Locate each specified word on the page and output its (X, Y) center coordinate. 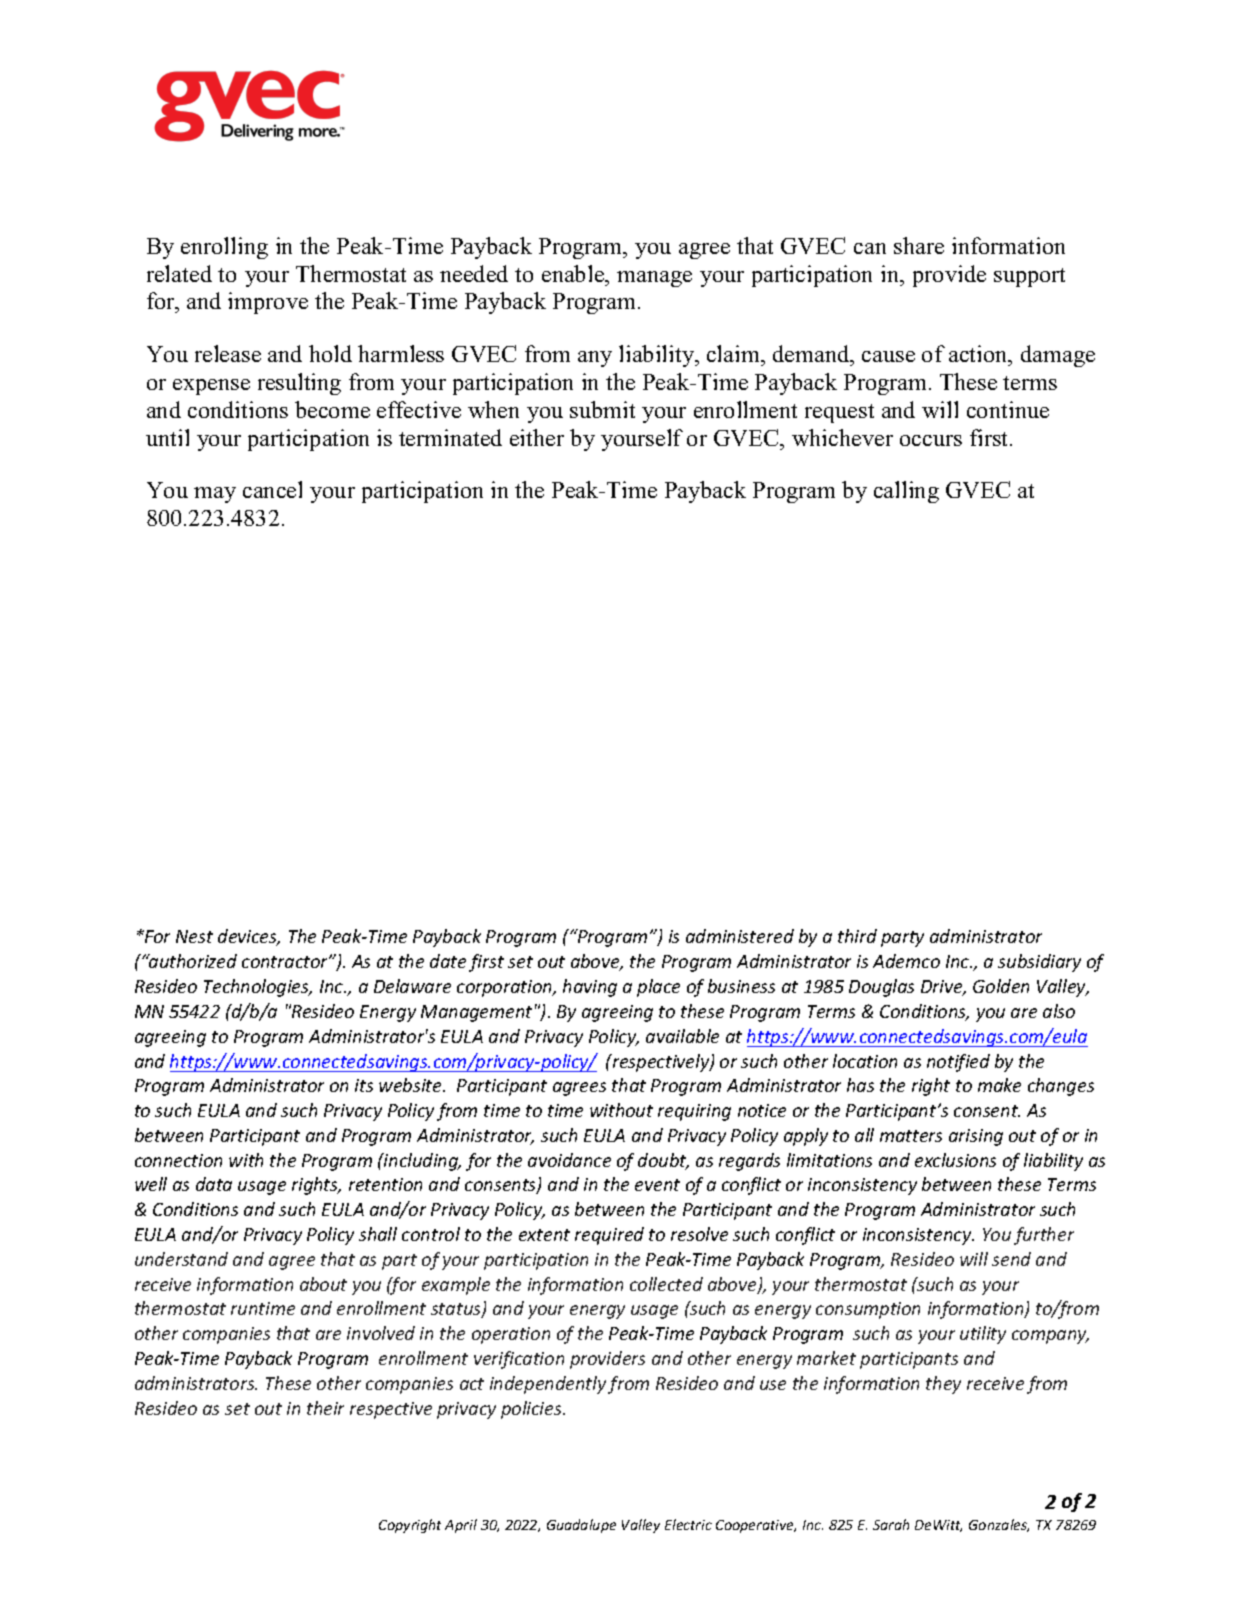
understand (181, 1259)
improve (268, 303)
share (919, 245)
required (609, 1236)
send (1011, 1259)
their (325, 1408)
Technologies (258, 988)
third (857, 936)
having (590, 988)
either (537, 437)
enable (574, 273)
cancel (272, 489)
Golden (1001, 986)
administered (740, 936)
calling (906, 492)
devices (249, 937)
